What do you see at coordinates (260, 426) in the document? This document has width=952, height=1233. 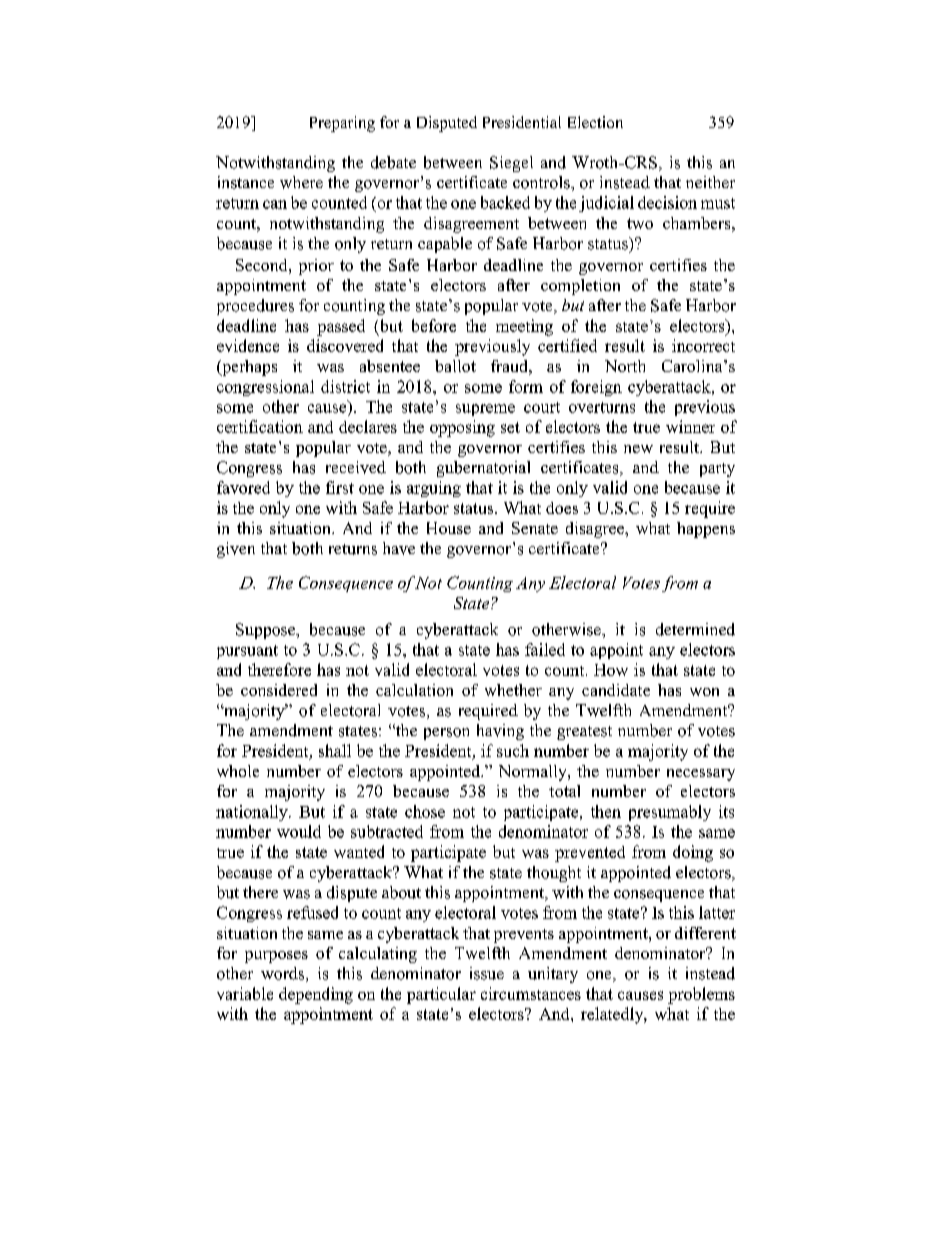 I see `certification` at bounding box center [260, 426].
